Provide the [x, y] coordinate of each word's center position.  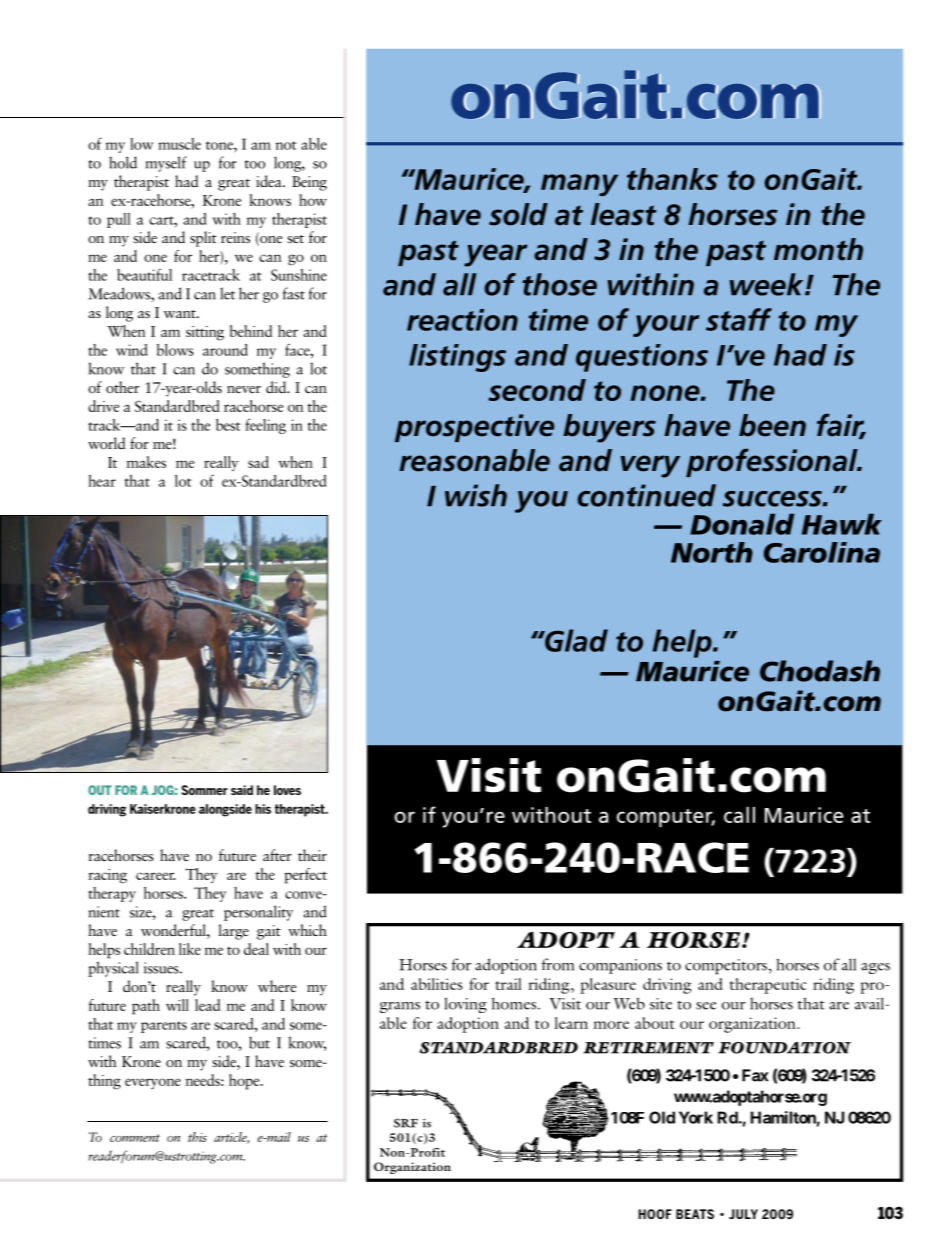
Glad [575, 640]
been [772, 425]
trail [508, 984]
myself [166, 164]
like [190, 949]
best [228, 425]
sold [518, 214]
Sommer [205, 790]
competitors [727, 966]
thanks [672, 179]
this [197, 1137]
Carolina [822, 552]
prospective [474, 428]
